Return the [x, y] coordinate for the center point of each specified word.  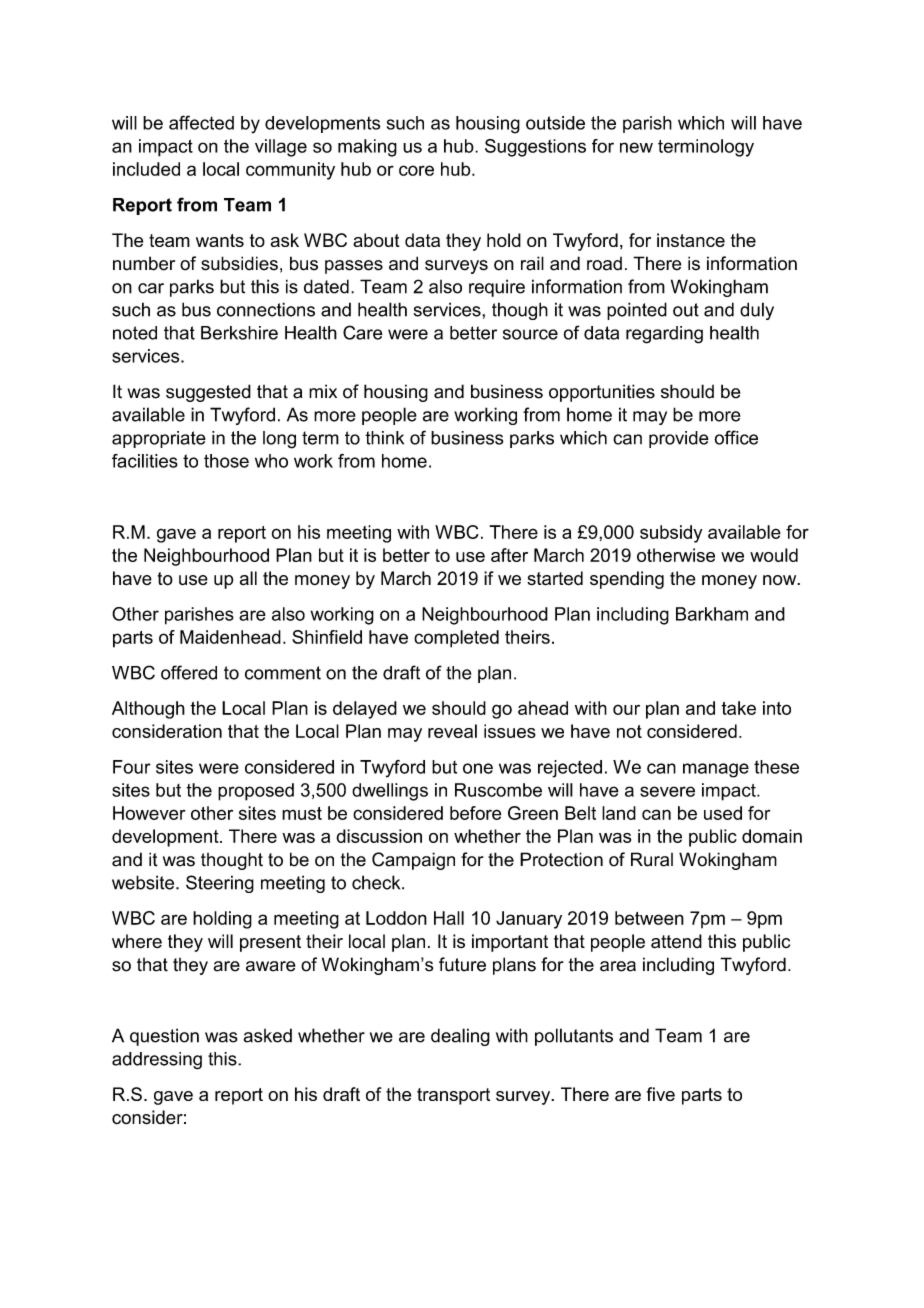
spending [627, 580]
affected [201, 122]
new [636, 147]
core [416, 170]
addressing [157, 1061]
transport [453, 1096]
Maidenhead [230, 637]
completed [456, 639]
